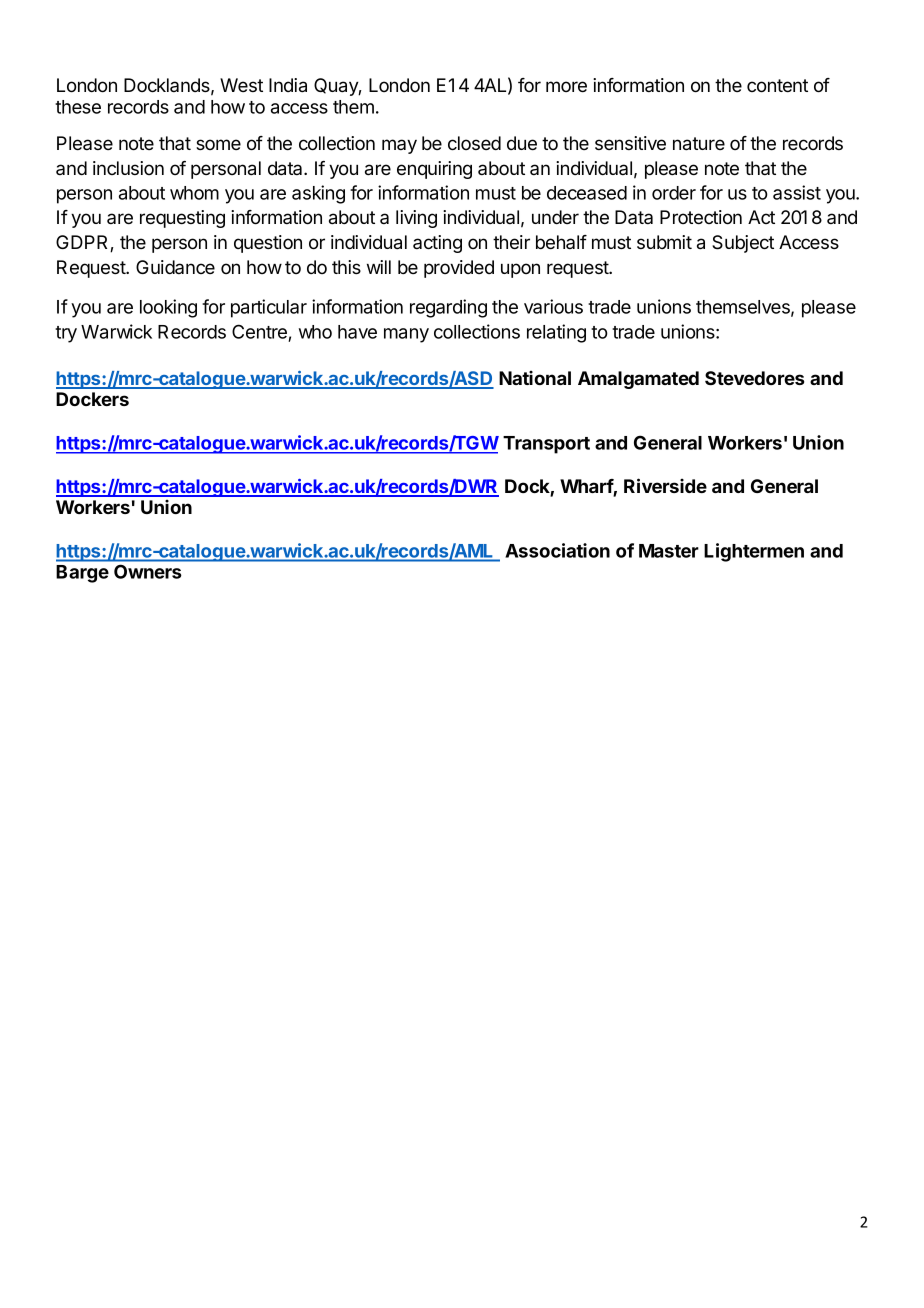 The image size is (924, 1308). I want to click on Riverside, so click(665, 485).
